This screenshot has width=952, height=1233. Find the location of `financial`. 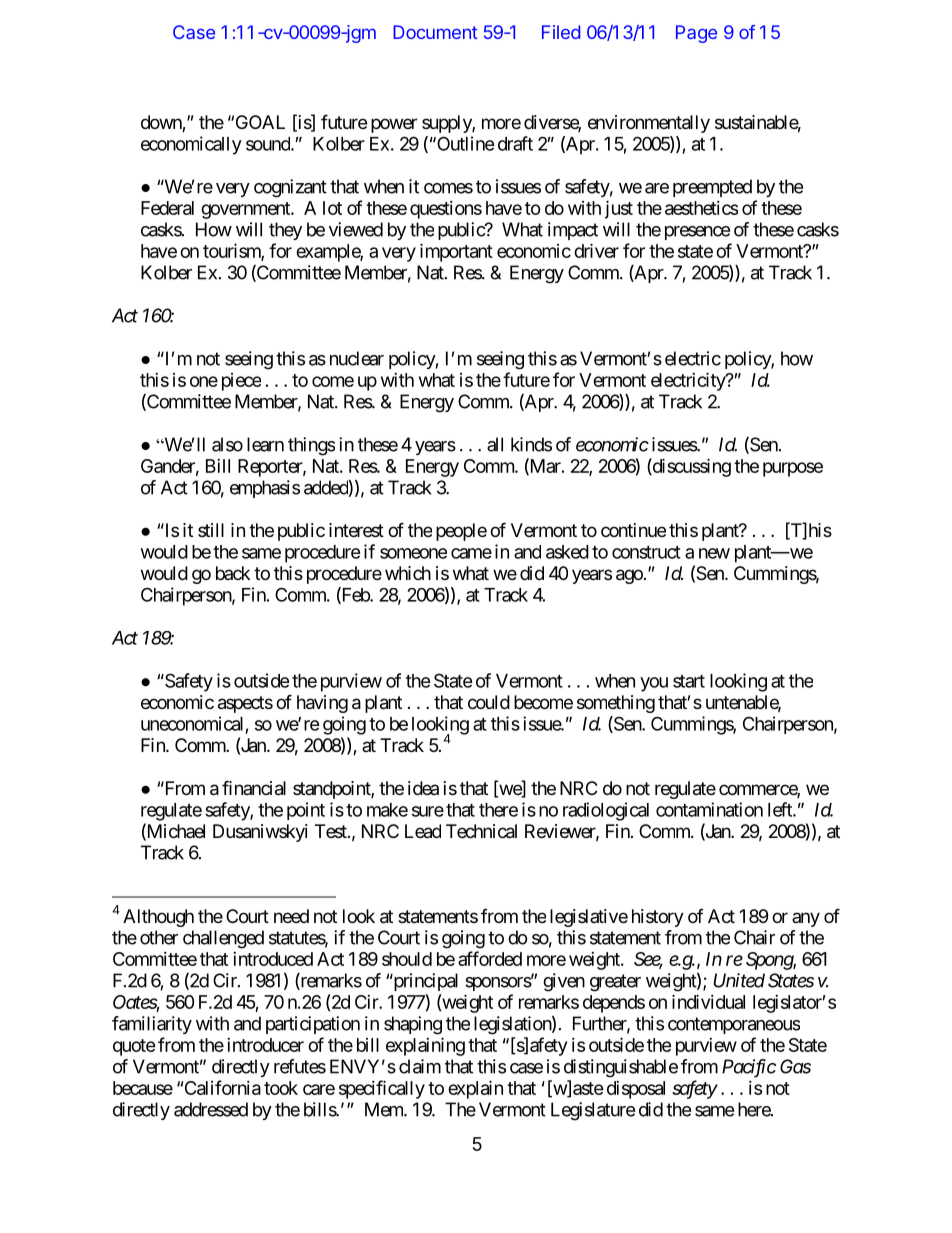

financial is located at coordinates (254, 788).
